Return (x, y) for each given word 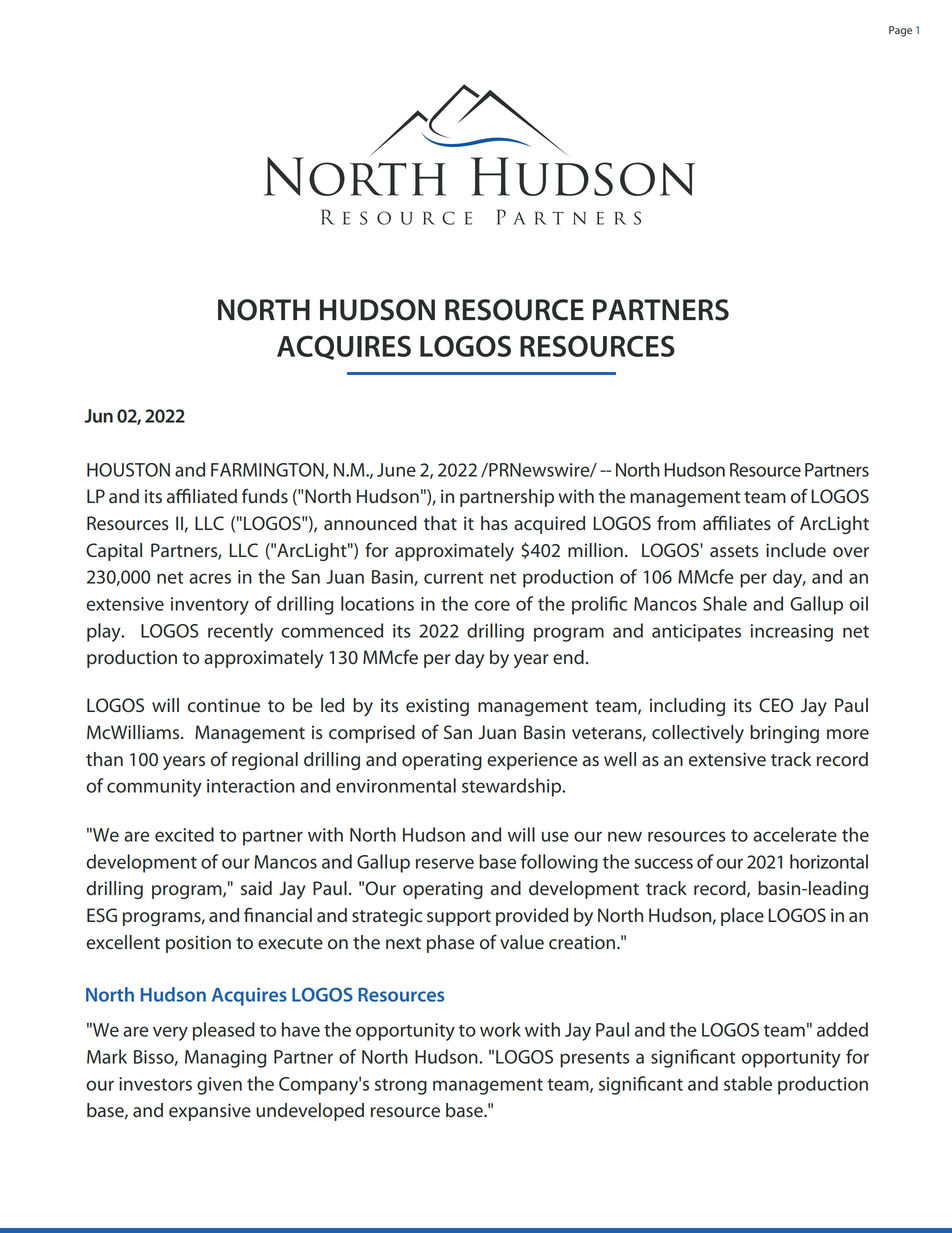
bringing (784, 734)
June (396, 470)
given (219, 1086)
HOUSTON (128, 470)
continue (224, 705)
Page (900, 31)
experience (532, 761)
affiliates (737, 523)
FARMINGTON (268, 471)
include (796, 550)
